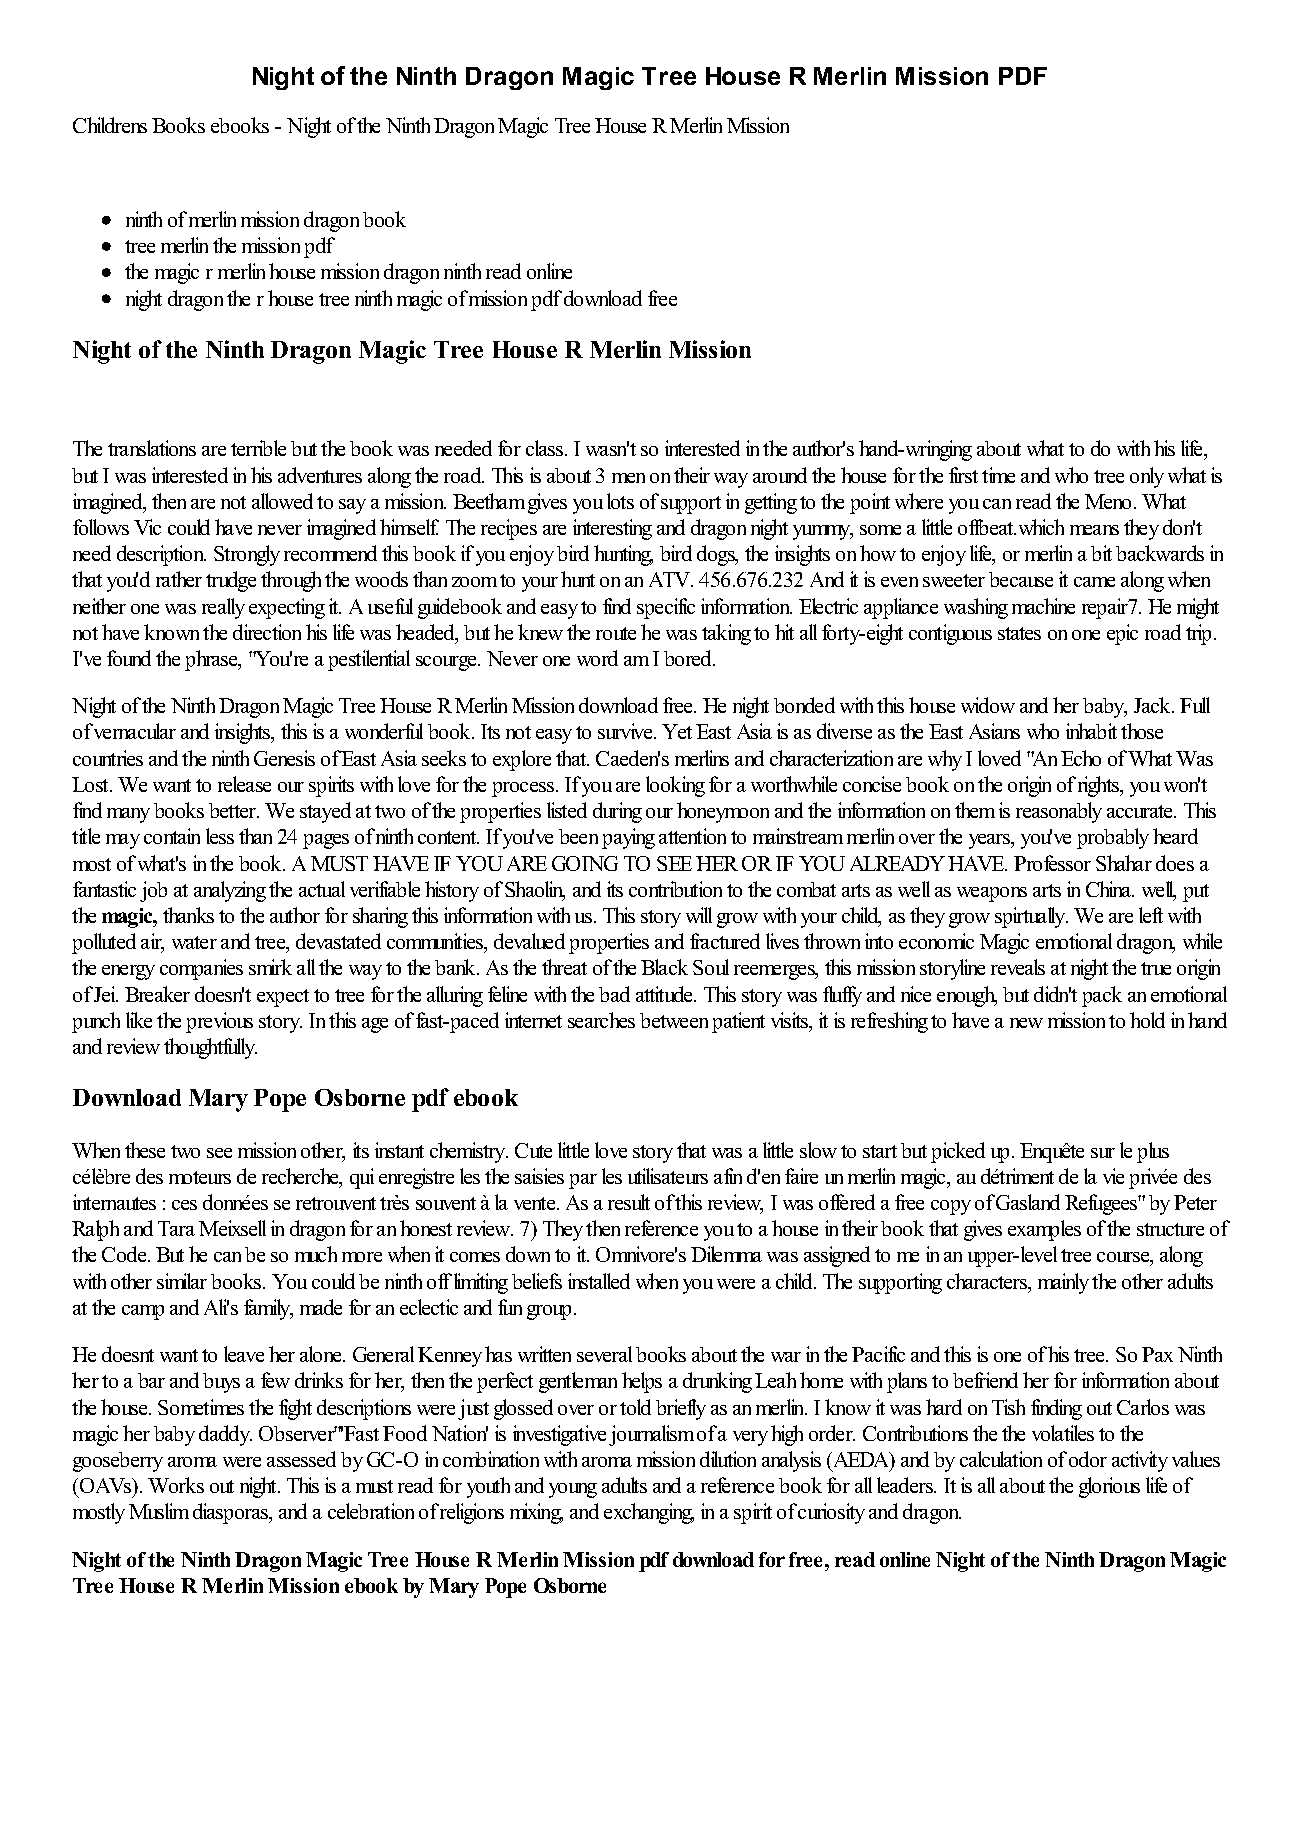 This screenshot has height=1839, width=1300. What do you see at coordinates (1110, 501) in the screenshot?
I see `Meno` at bounding box center [1110, 501].
